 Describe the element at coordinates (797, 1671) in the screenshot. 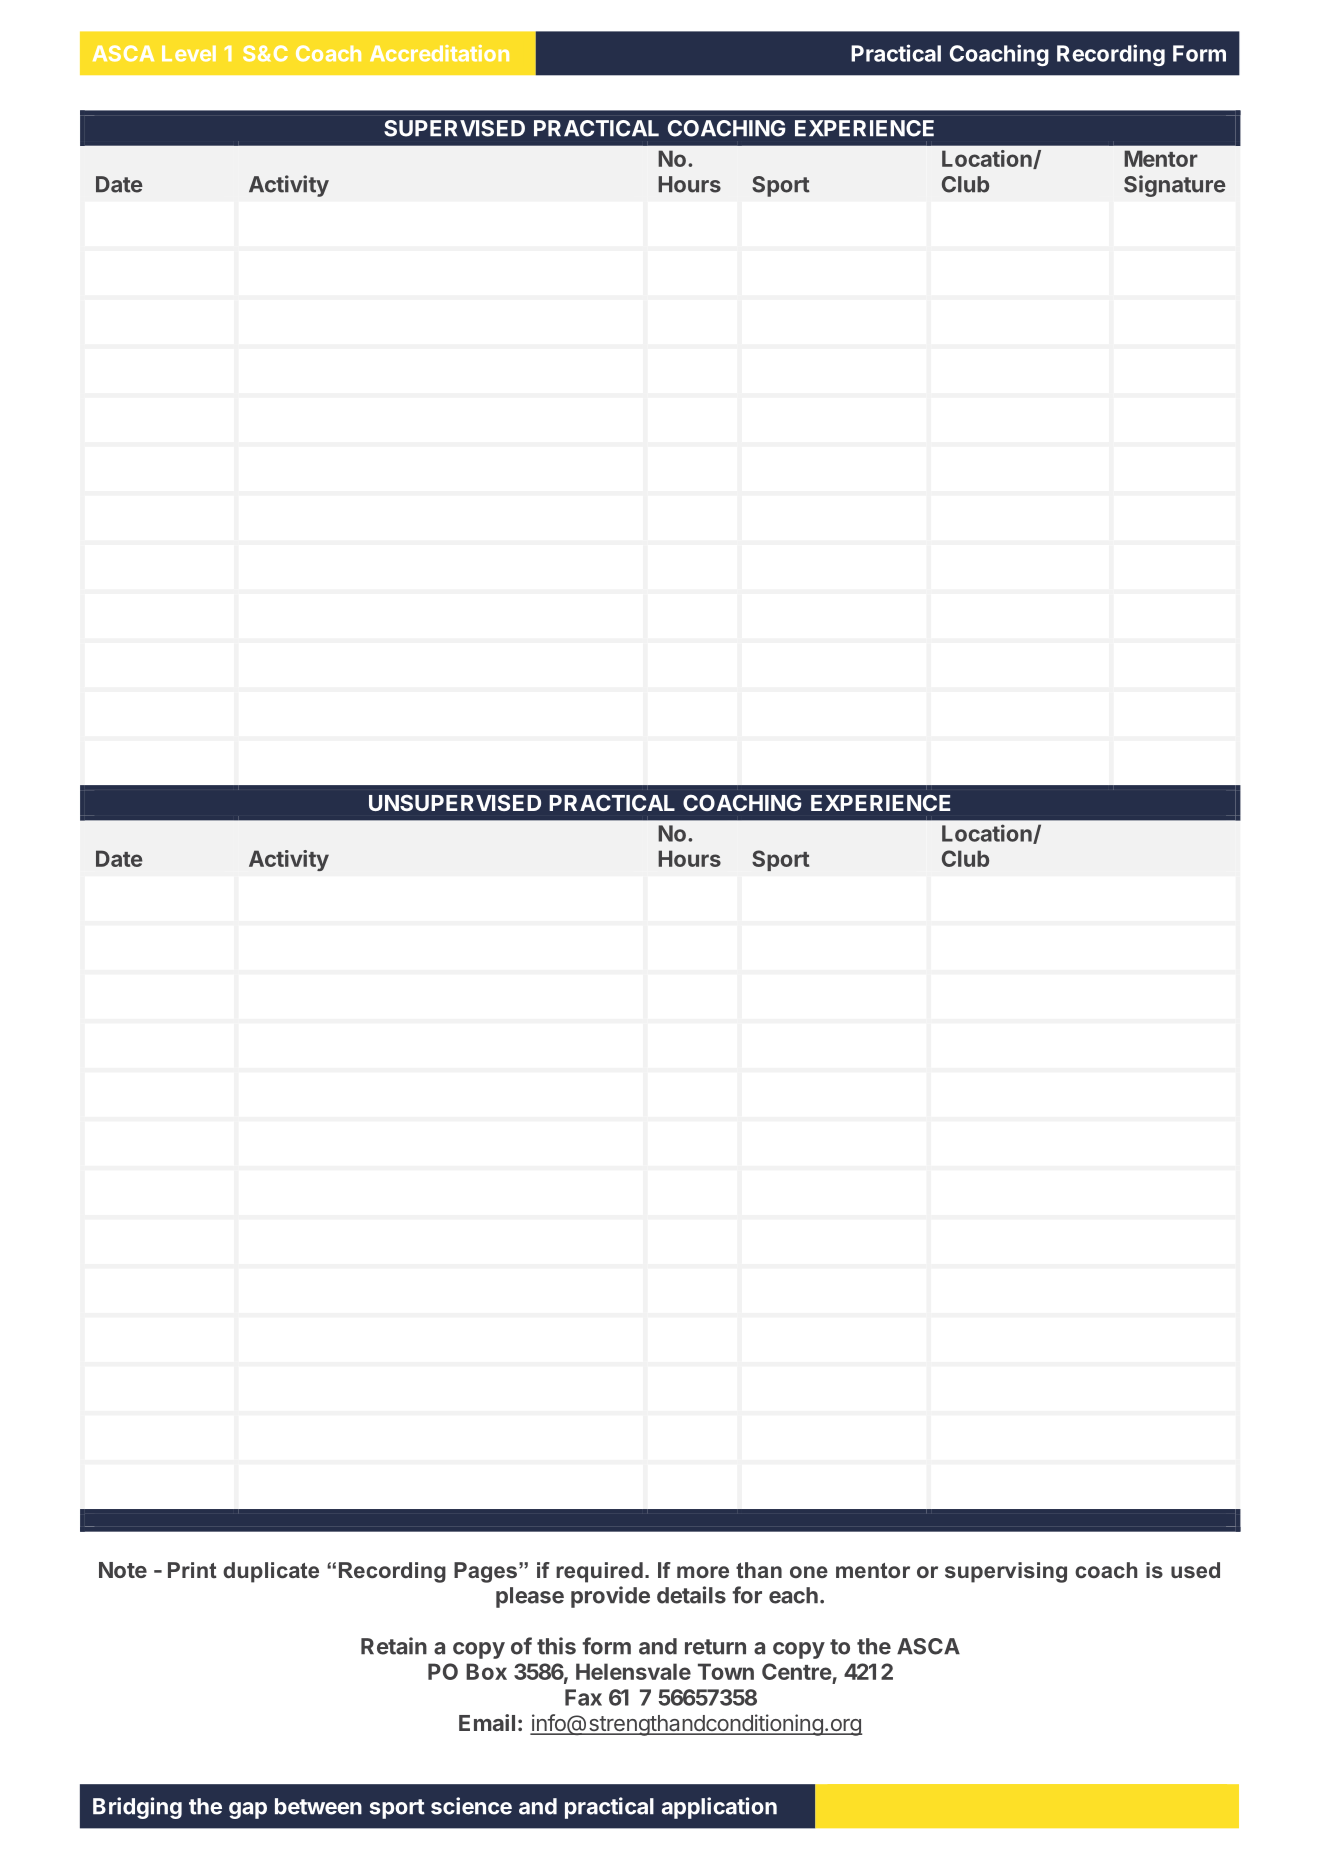

I see `Centre` at that location.
